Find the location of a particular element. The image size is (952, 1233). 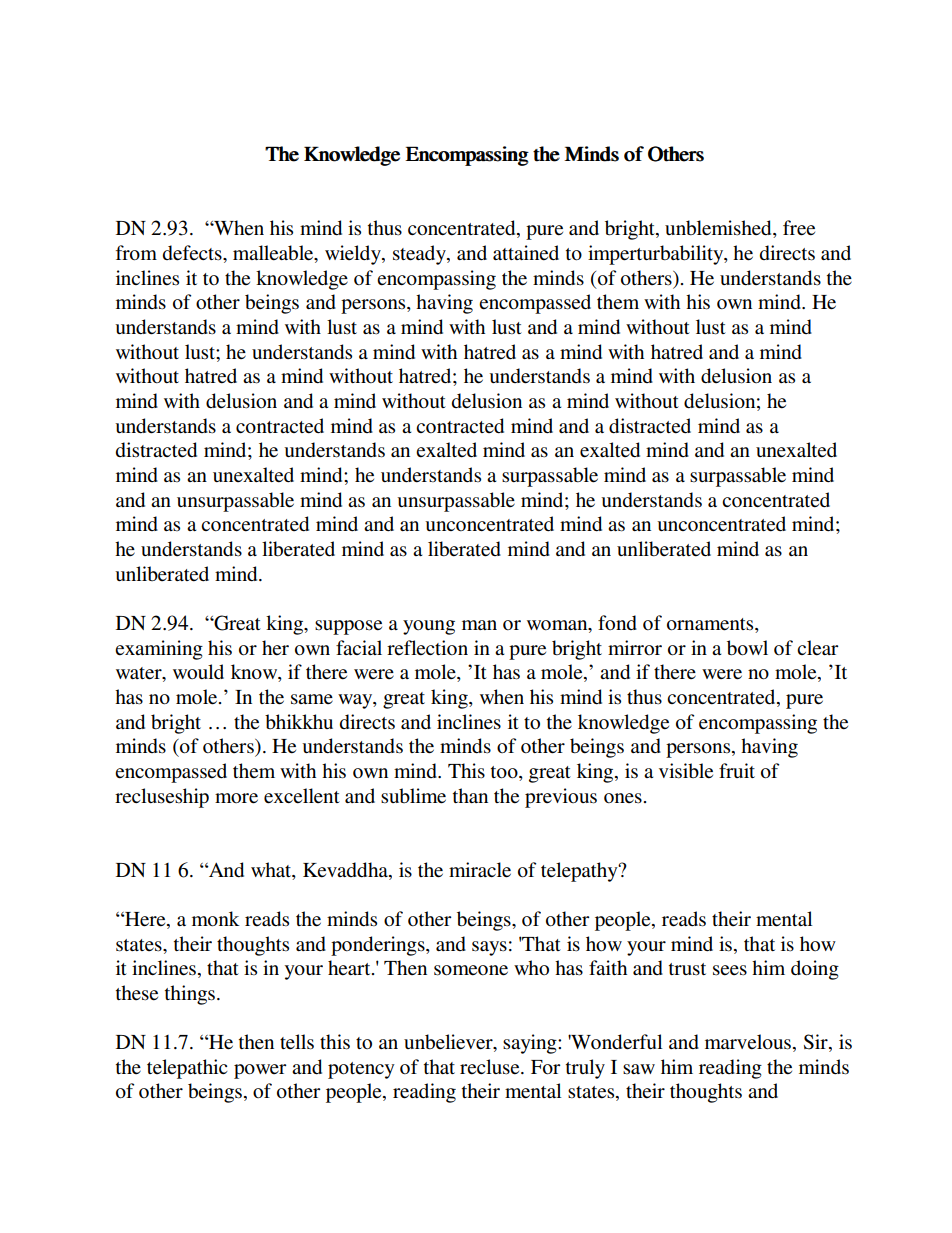

fond is located at coordinates (617, 622).
